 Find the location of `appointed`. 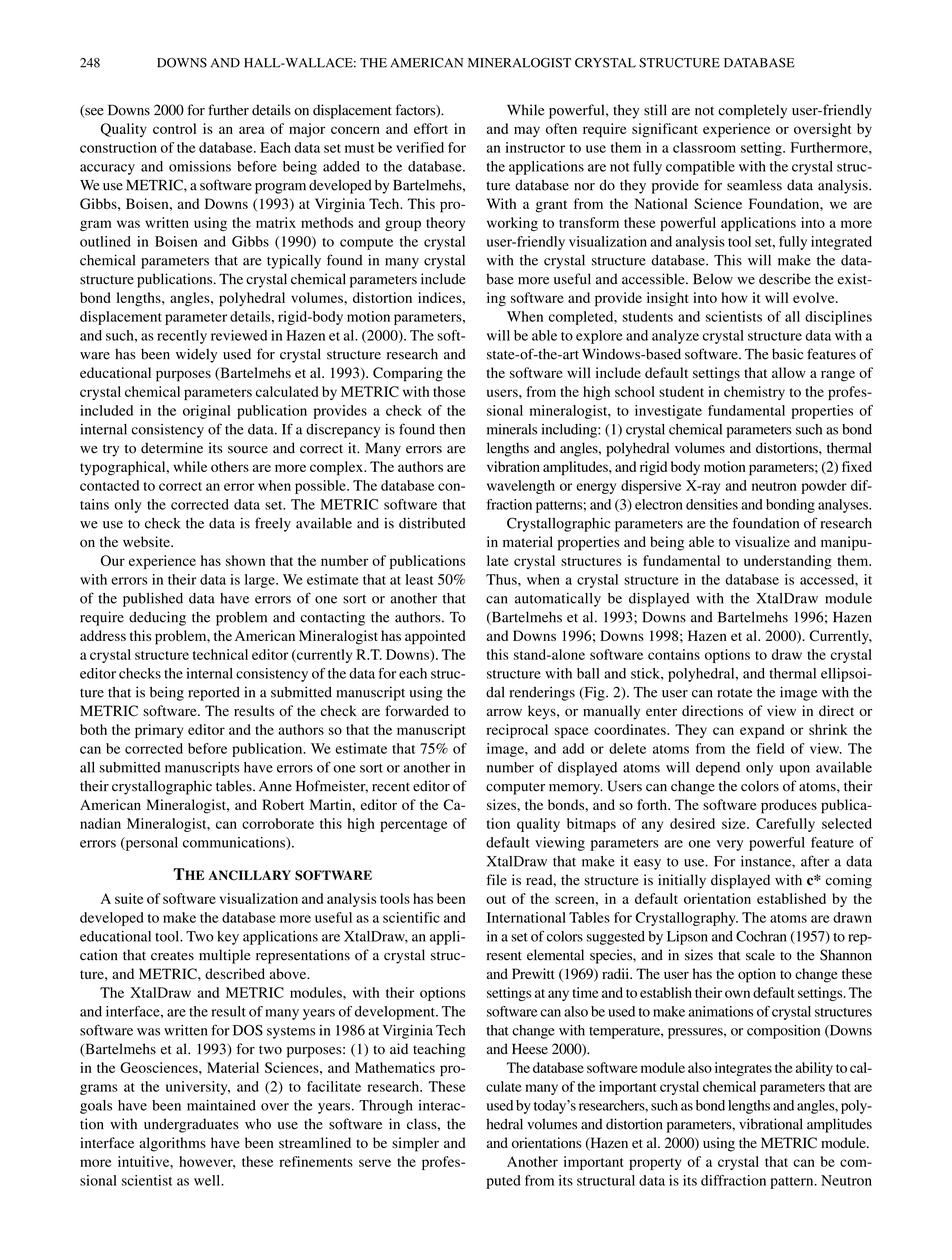

appointed is located at coordinates (435, 637).
